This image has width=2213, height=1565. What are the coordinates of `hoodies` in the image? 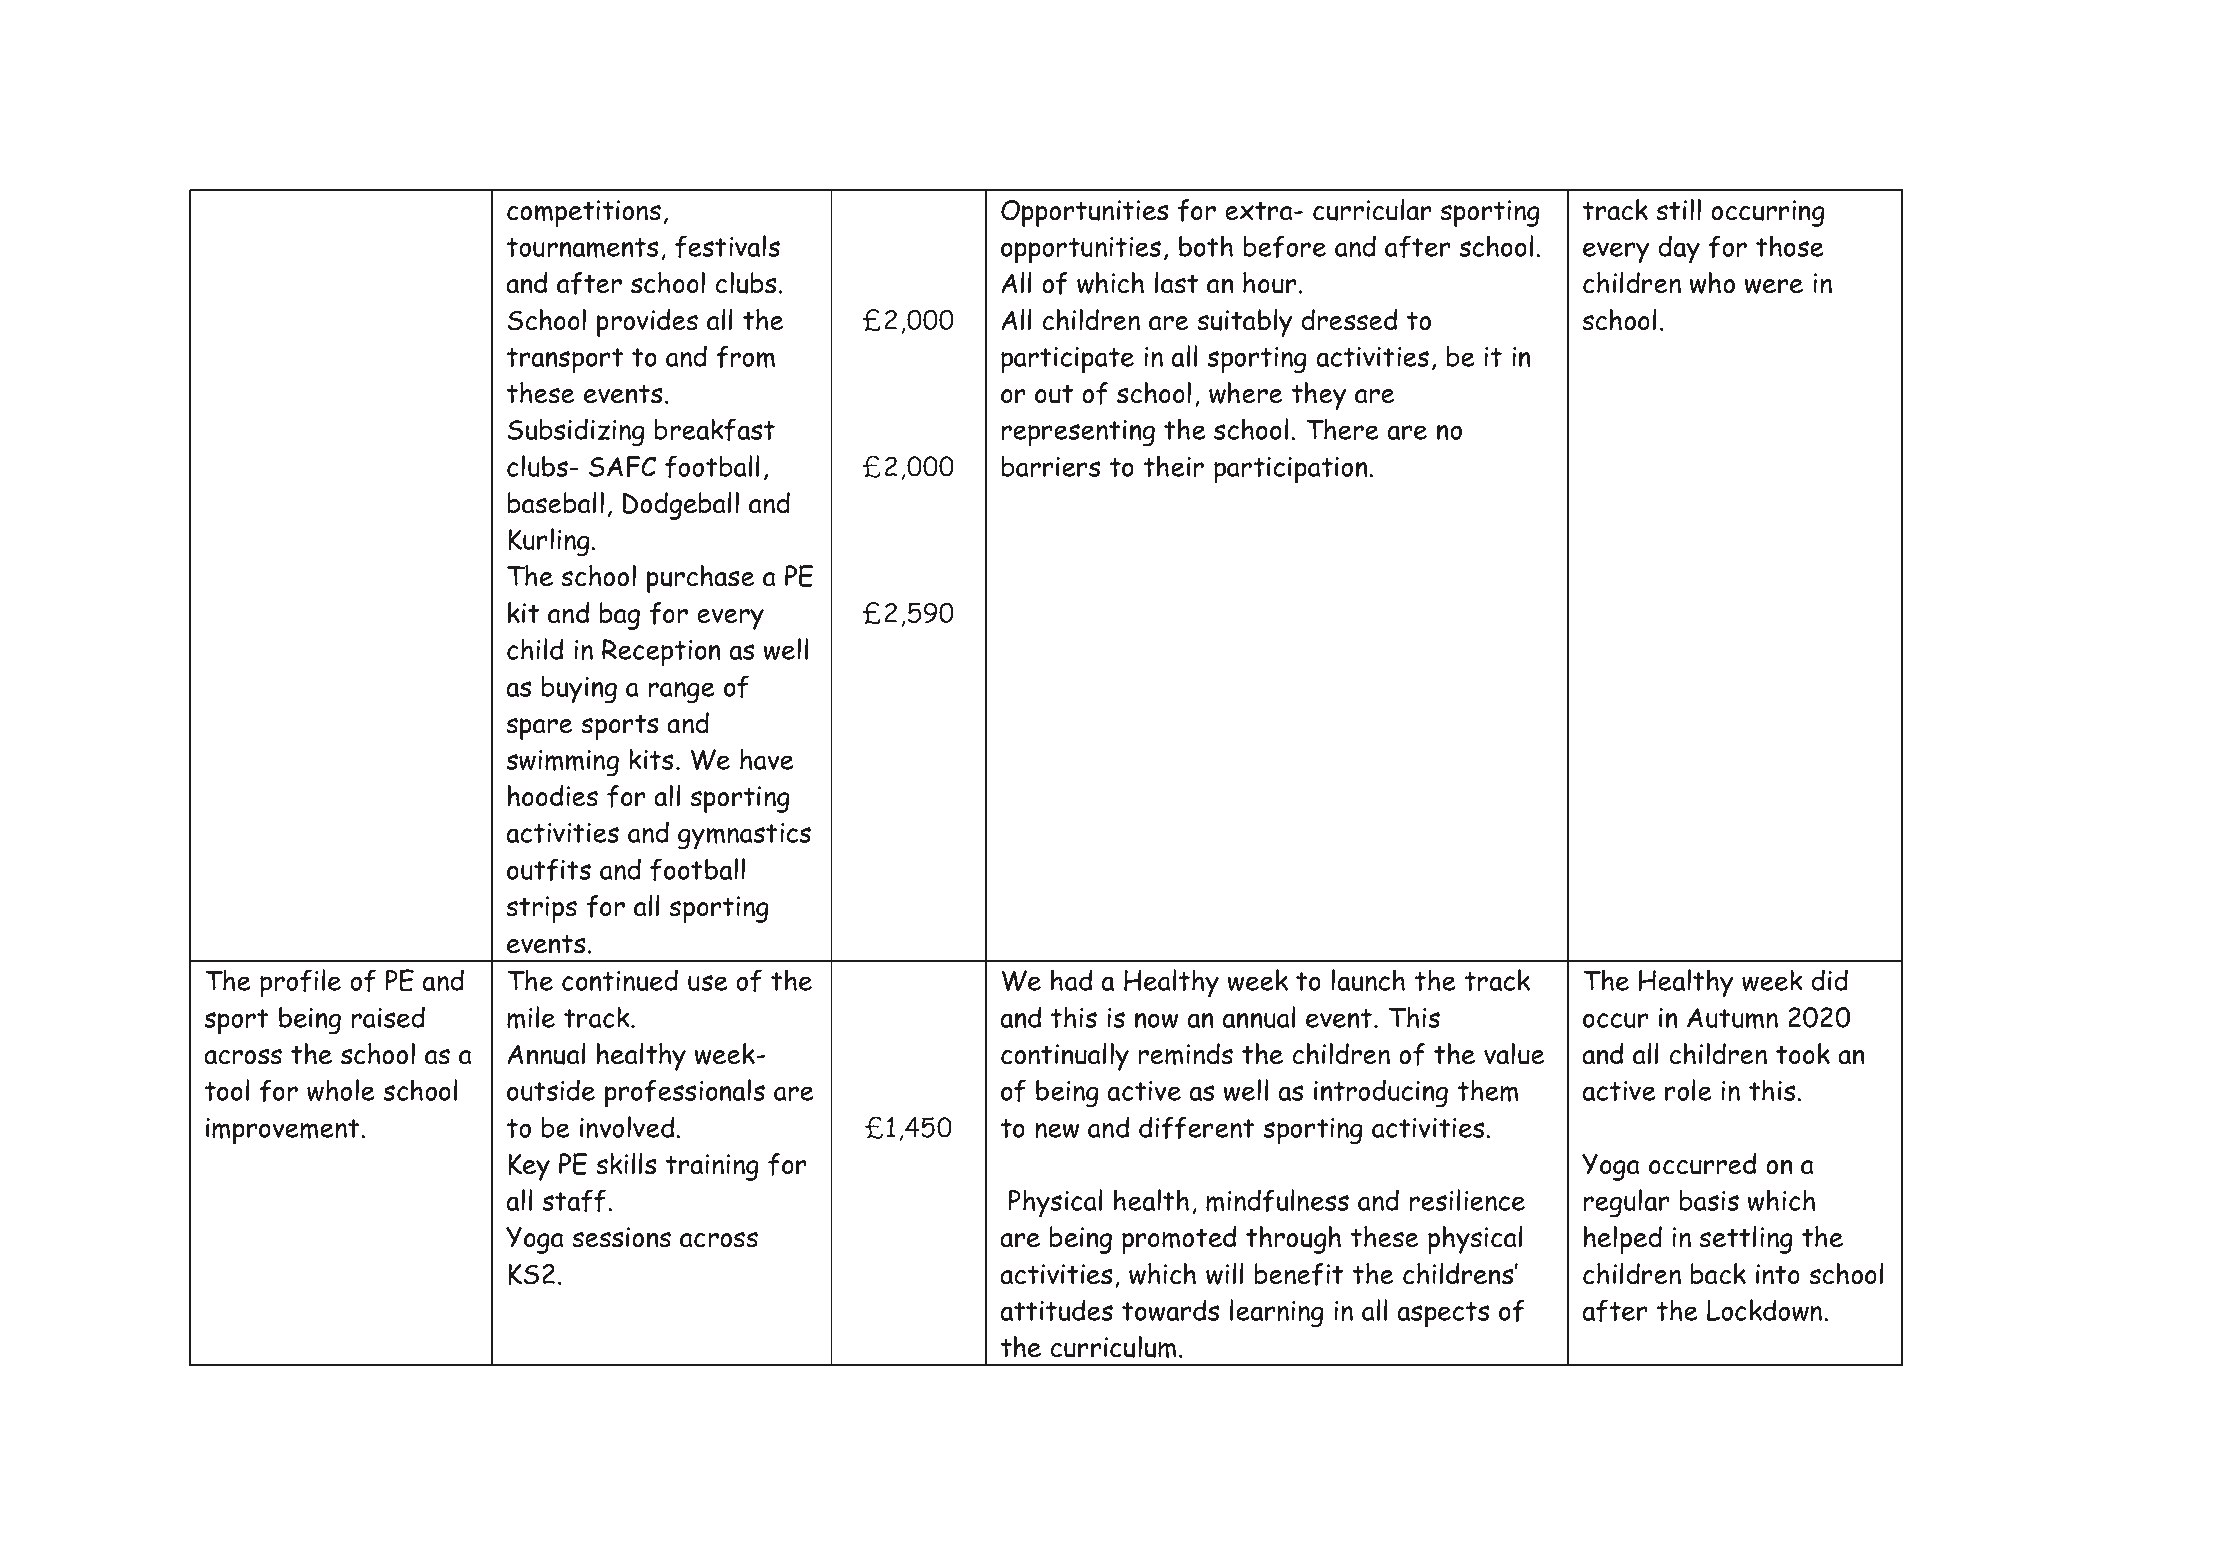 It's located at (553, 796).
